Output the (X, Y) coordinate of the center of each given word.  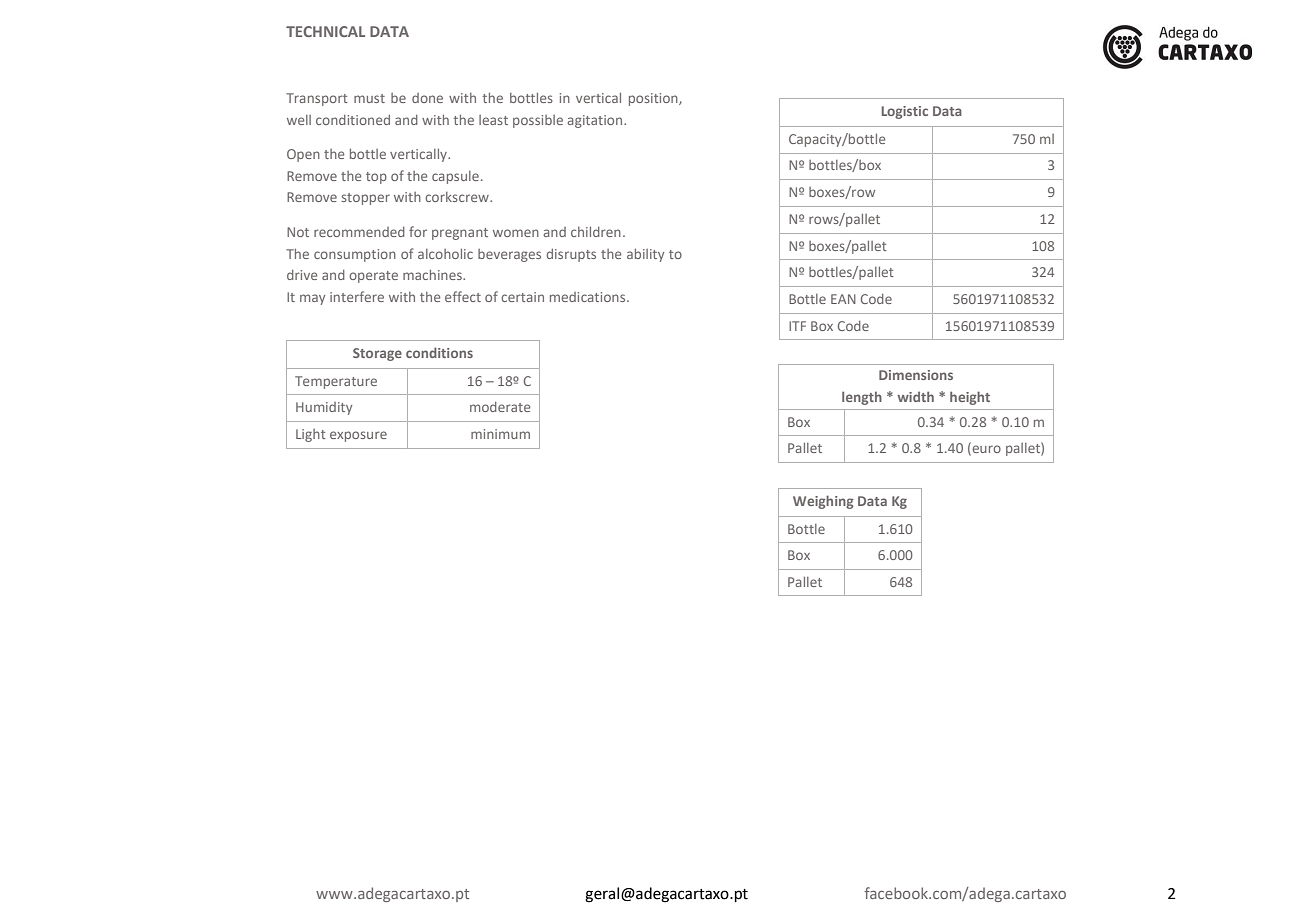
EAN (843, 299)
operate (373, 277)
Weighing (823, 502)
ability (645, 255)
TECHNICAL (325, 31)
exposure (358, 436)
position (654, 99)
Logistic (905, 112)
